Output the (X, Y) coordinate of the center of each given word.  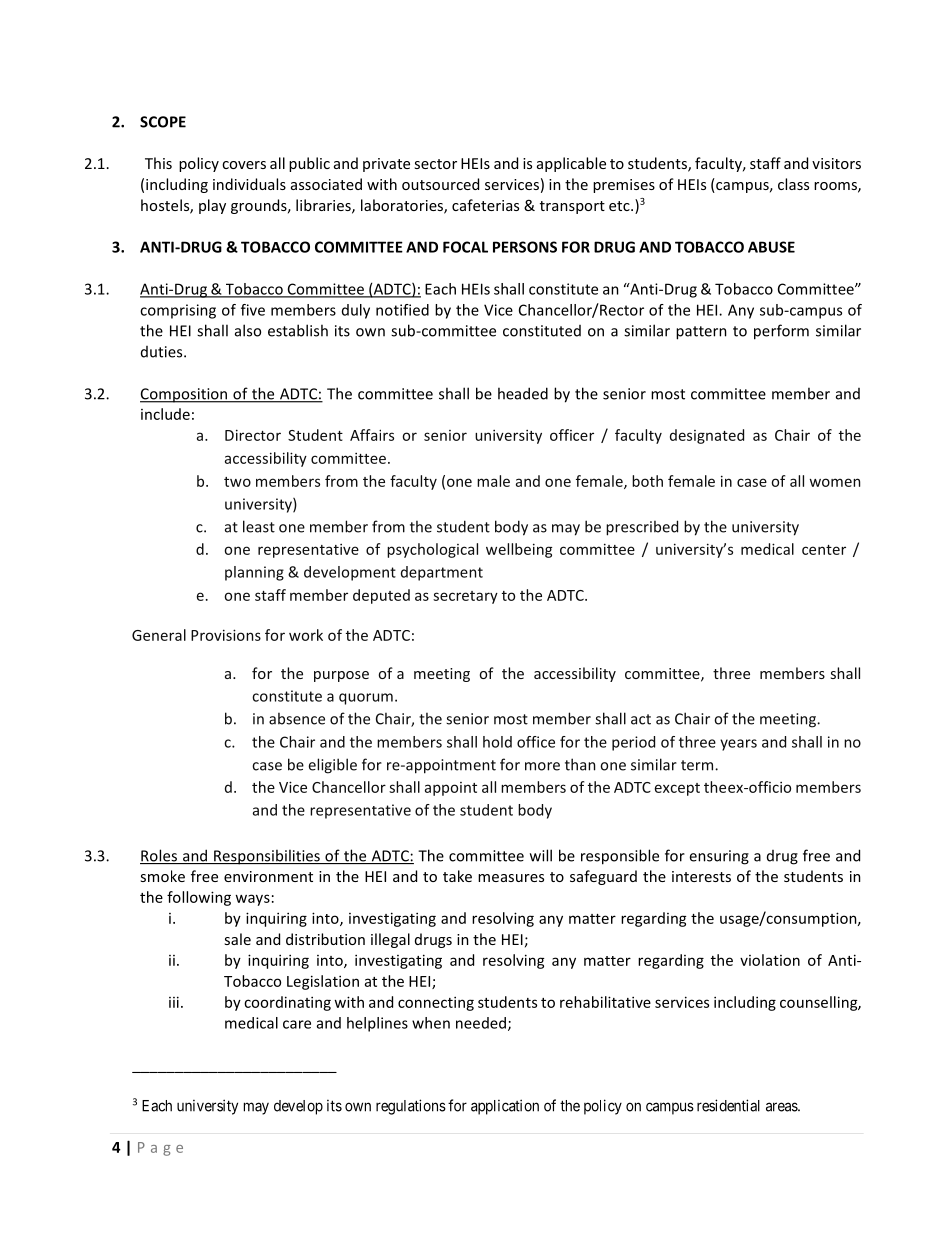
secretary (465, 597)
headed (523, 393)
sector (435, 164)
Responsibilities (267, 857)
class (793, 184)
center (824, 550)
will (541, 855)
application (505, 1107)
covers (244, 165)
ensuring (719, 857)
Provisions (226, 635)
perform (781, 332)
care (297, 1024)
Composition (185, 395)
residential (728, 1105)
